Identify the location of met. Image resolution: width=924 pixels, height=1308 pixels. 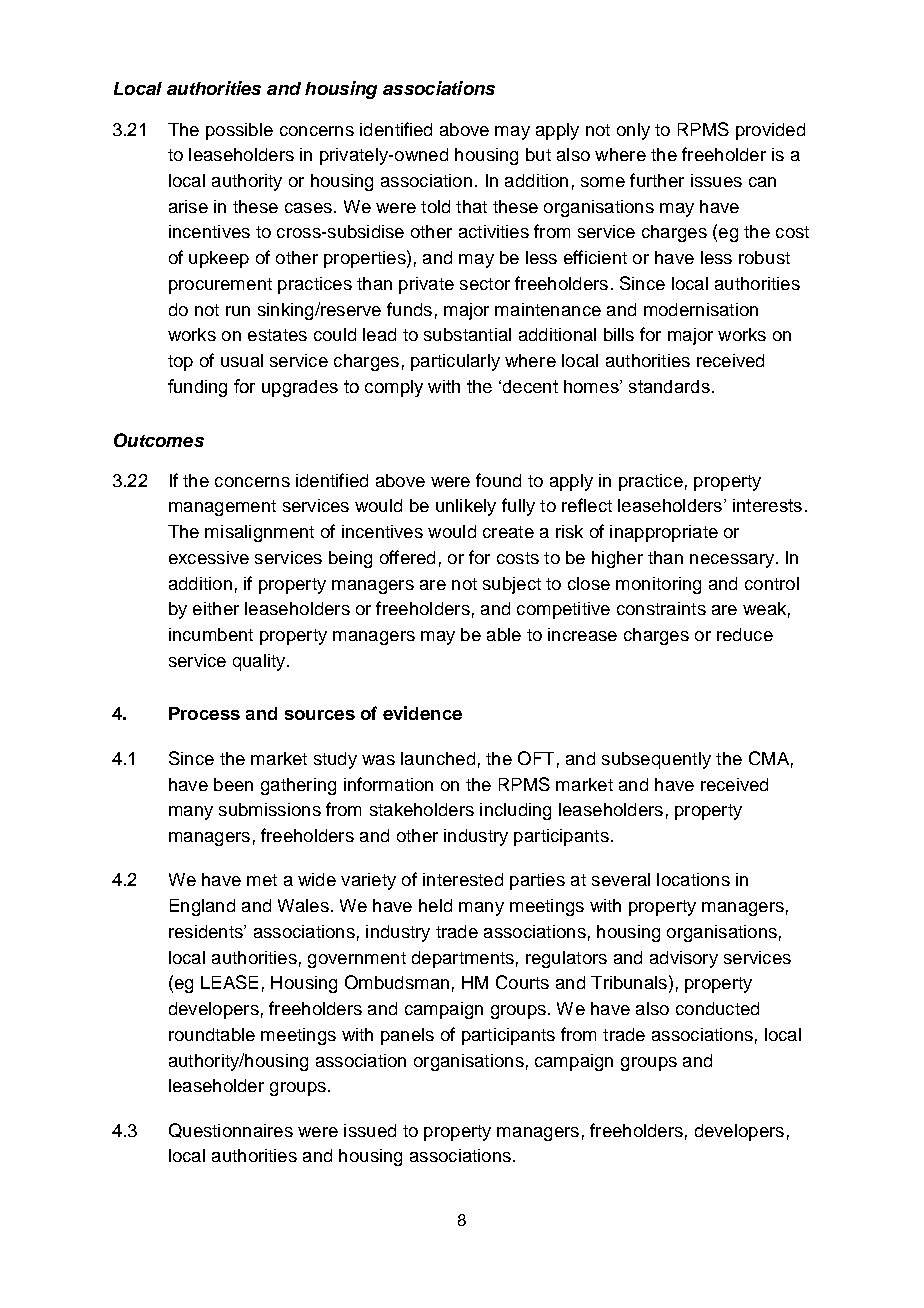
(262, 880).
